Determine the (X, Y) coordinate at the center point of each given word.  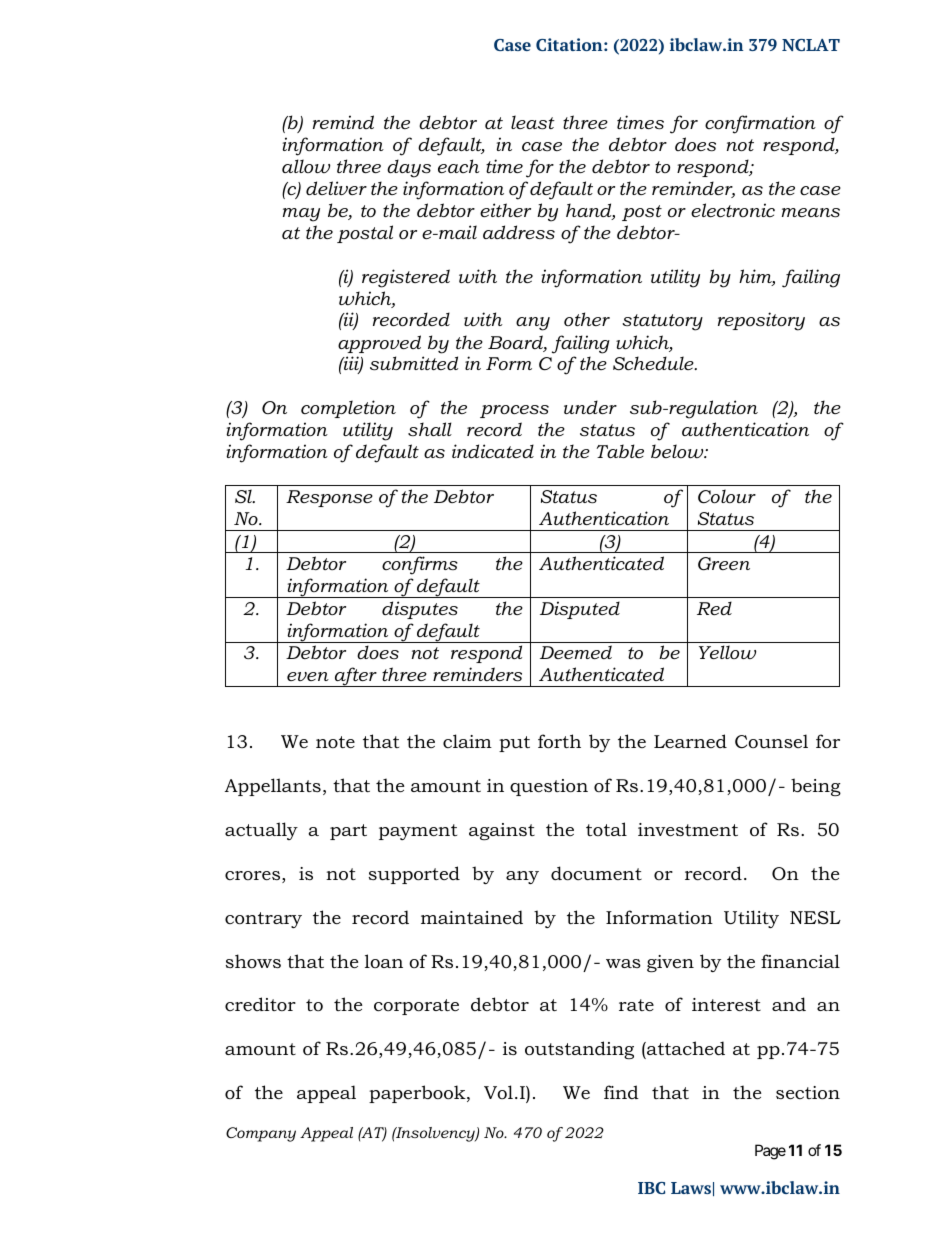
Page (770, 1152)
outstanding (579, 1050)
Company (261, 1134)
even (308, 676)
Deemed (576, 652)
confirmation (760, 124)
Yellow (727, 652)
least (533, 122)
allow (306, 166)
